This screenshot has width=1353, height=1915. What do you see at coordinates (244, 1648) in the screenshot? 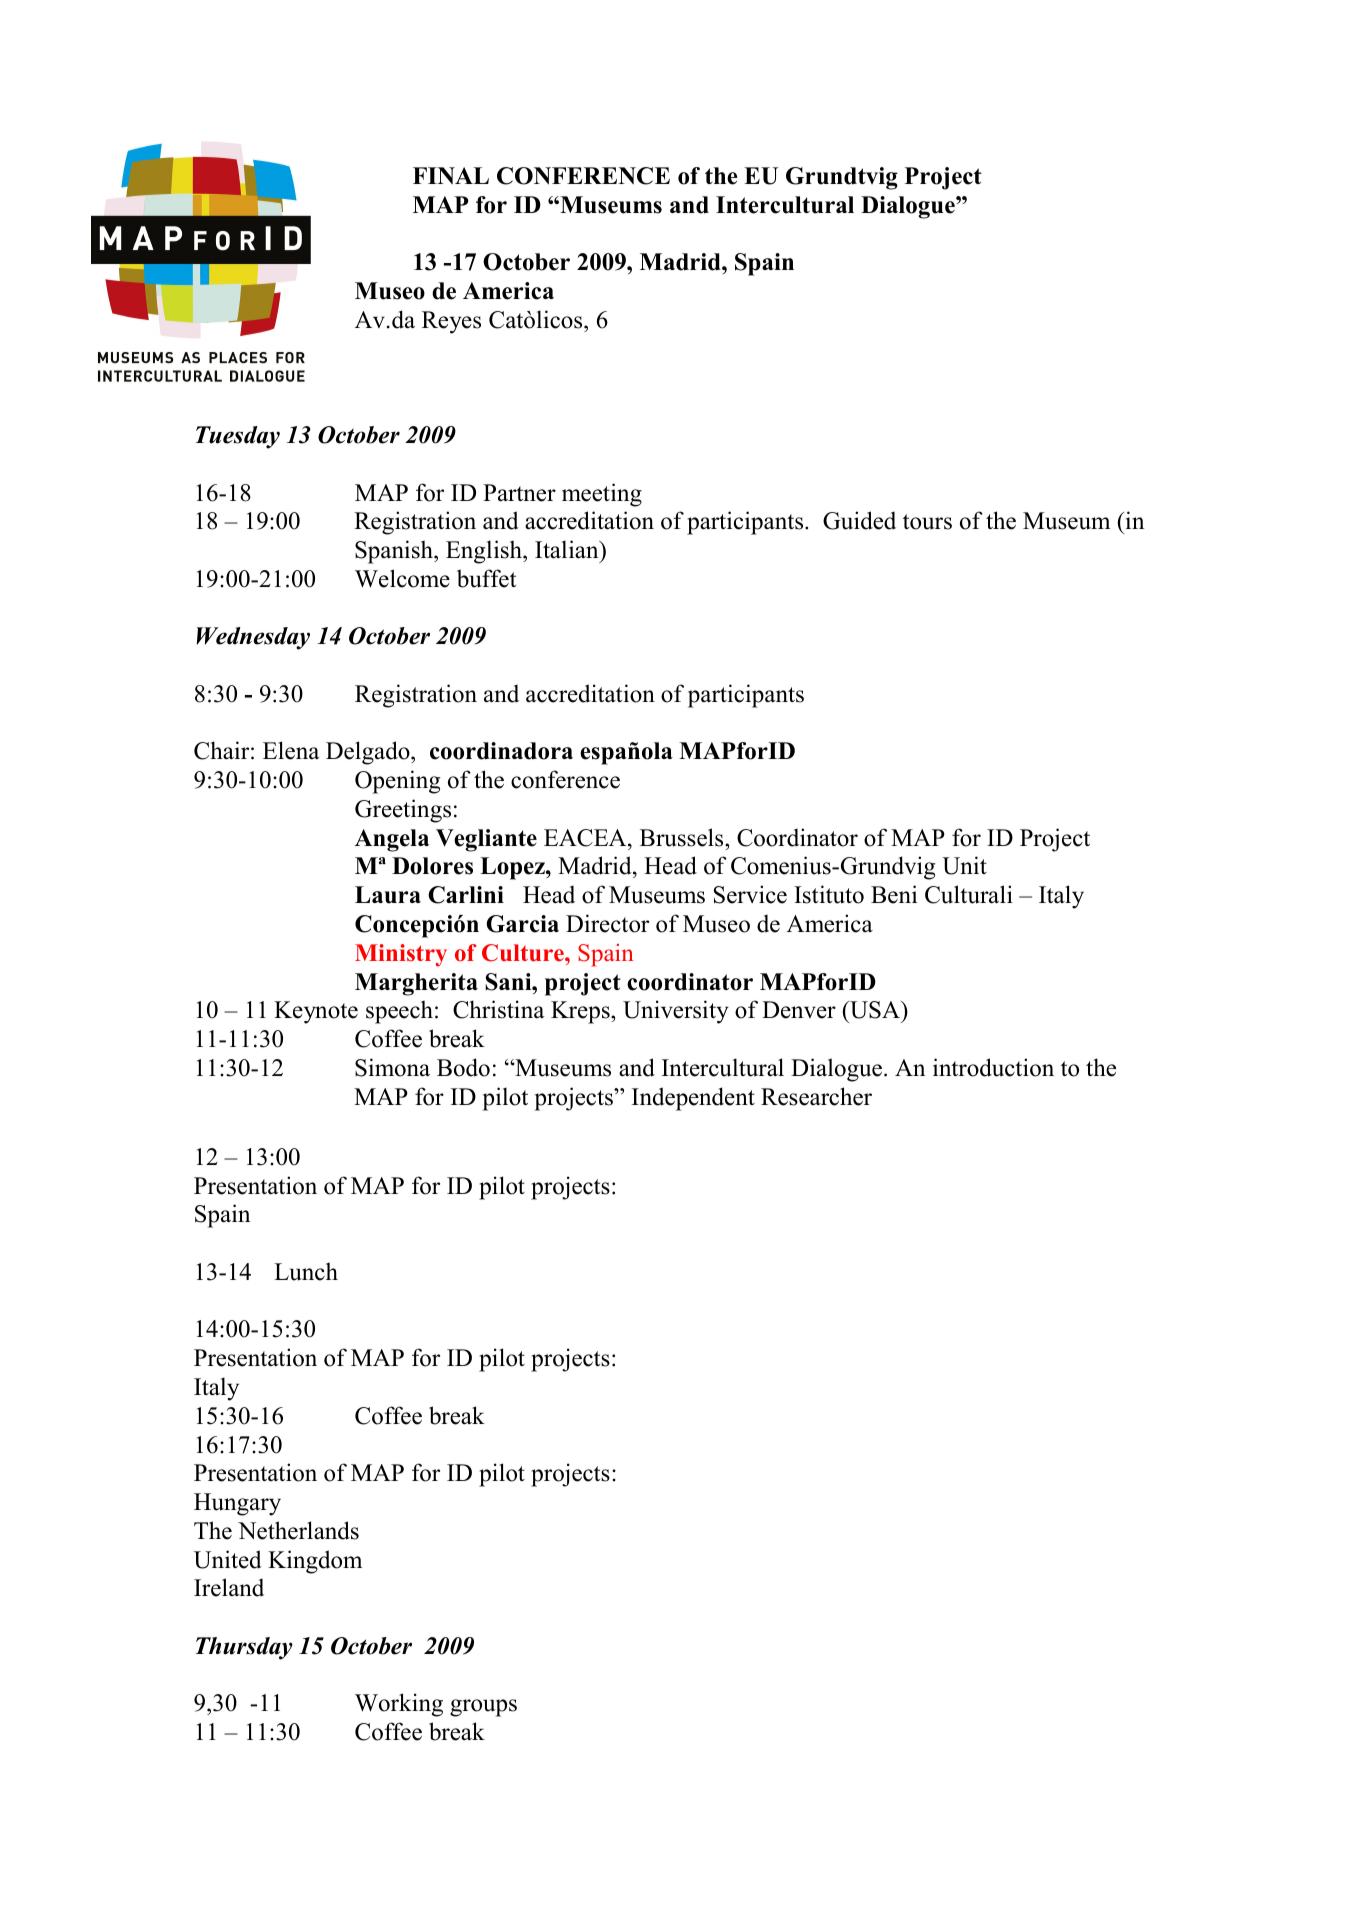
I see `Thursday` at bounding box center [244, 1648].
